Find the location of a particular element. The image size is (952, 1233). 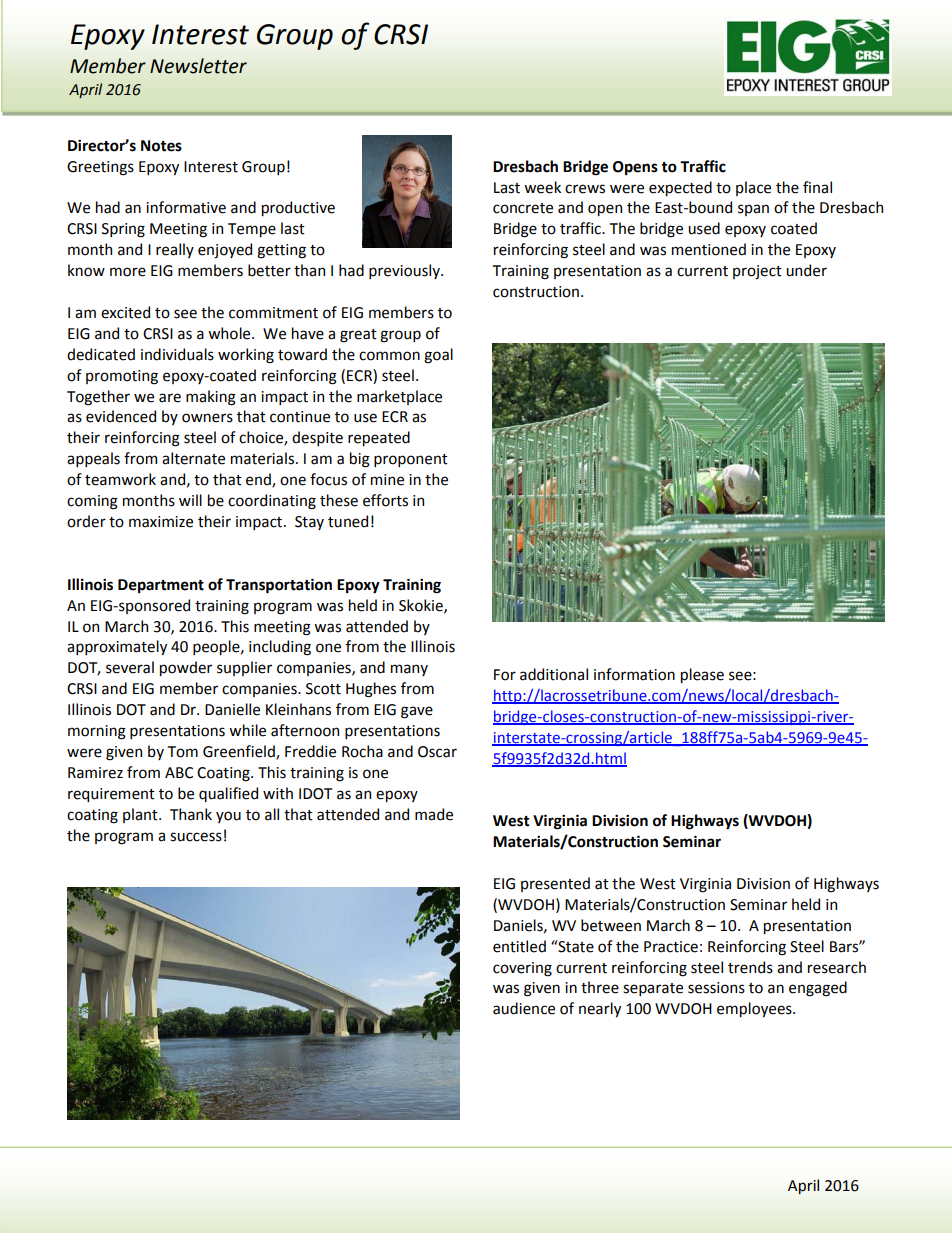

alternate is located at coordinates (193, 458).
